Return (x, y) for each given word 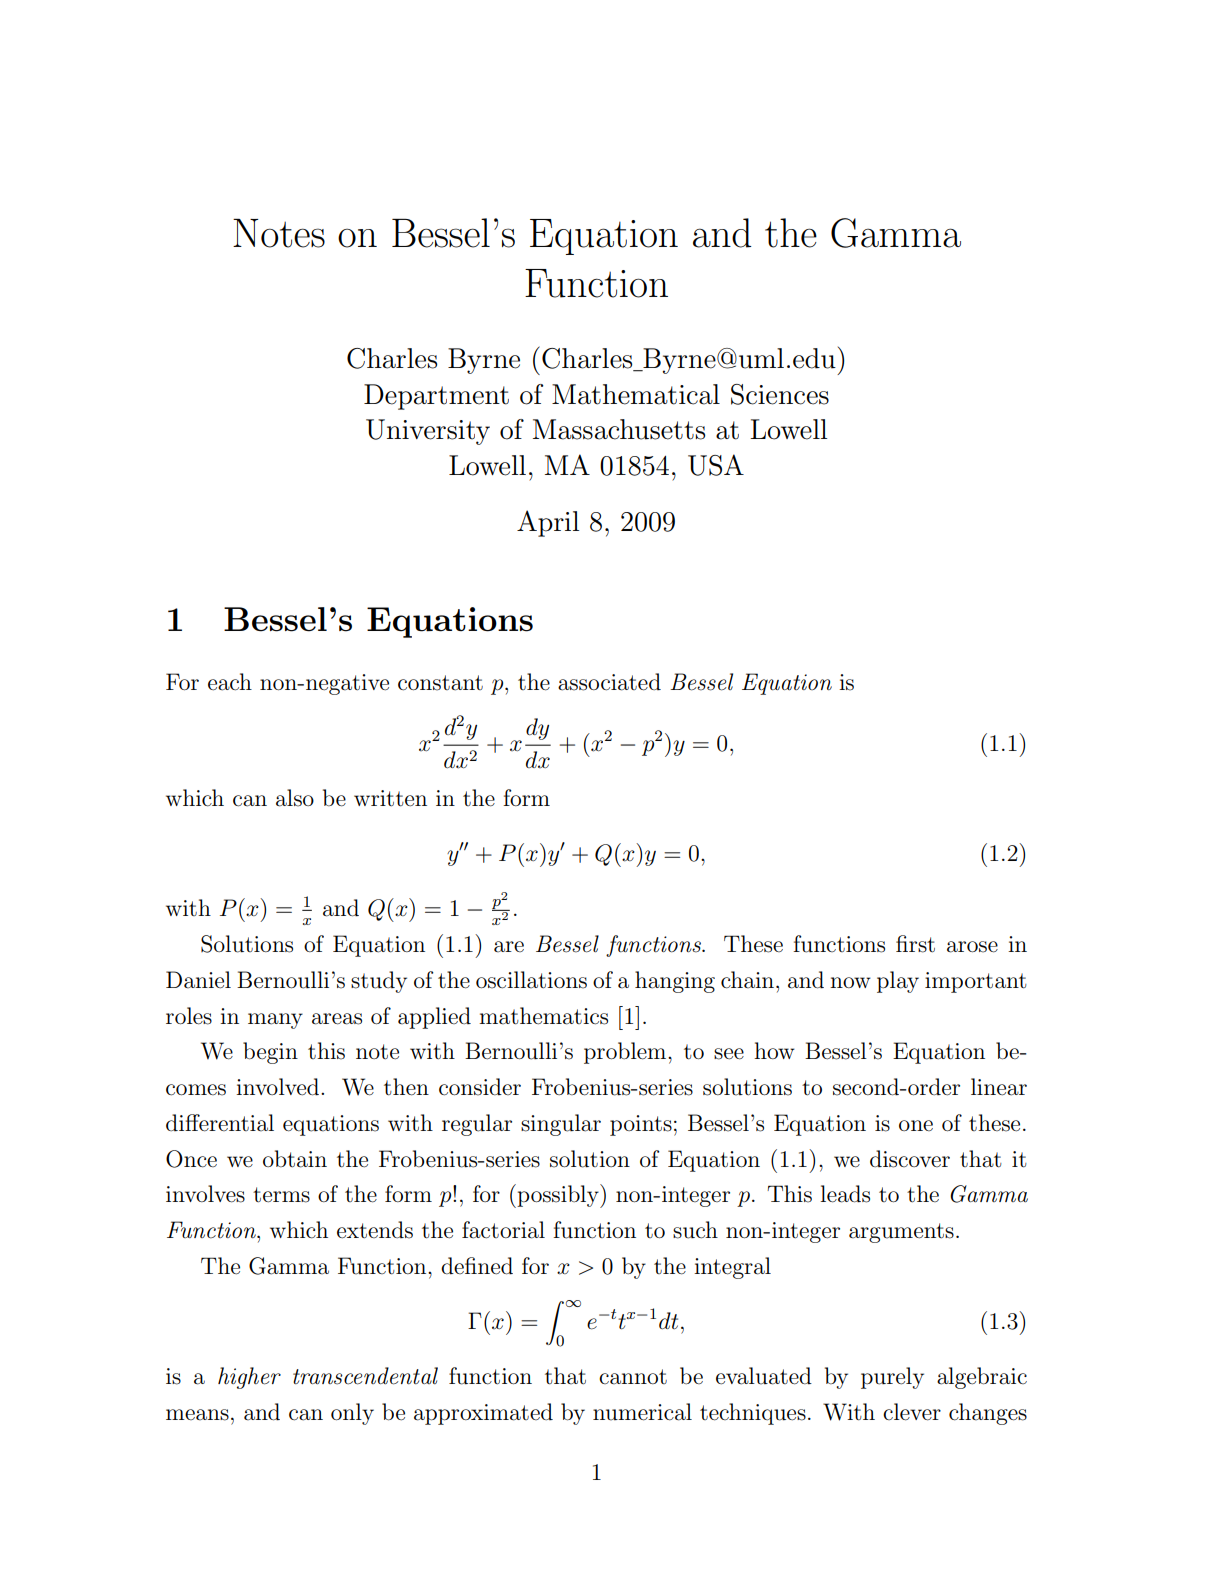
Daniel (198, 980)
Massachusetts (619, 429)
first (915, 944)
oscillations (531, 980)
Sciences (780, 394)
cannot (633, 1377)
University (428, 432)
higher (249, 1378)
